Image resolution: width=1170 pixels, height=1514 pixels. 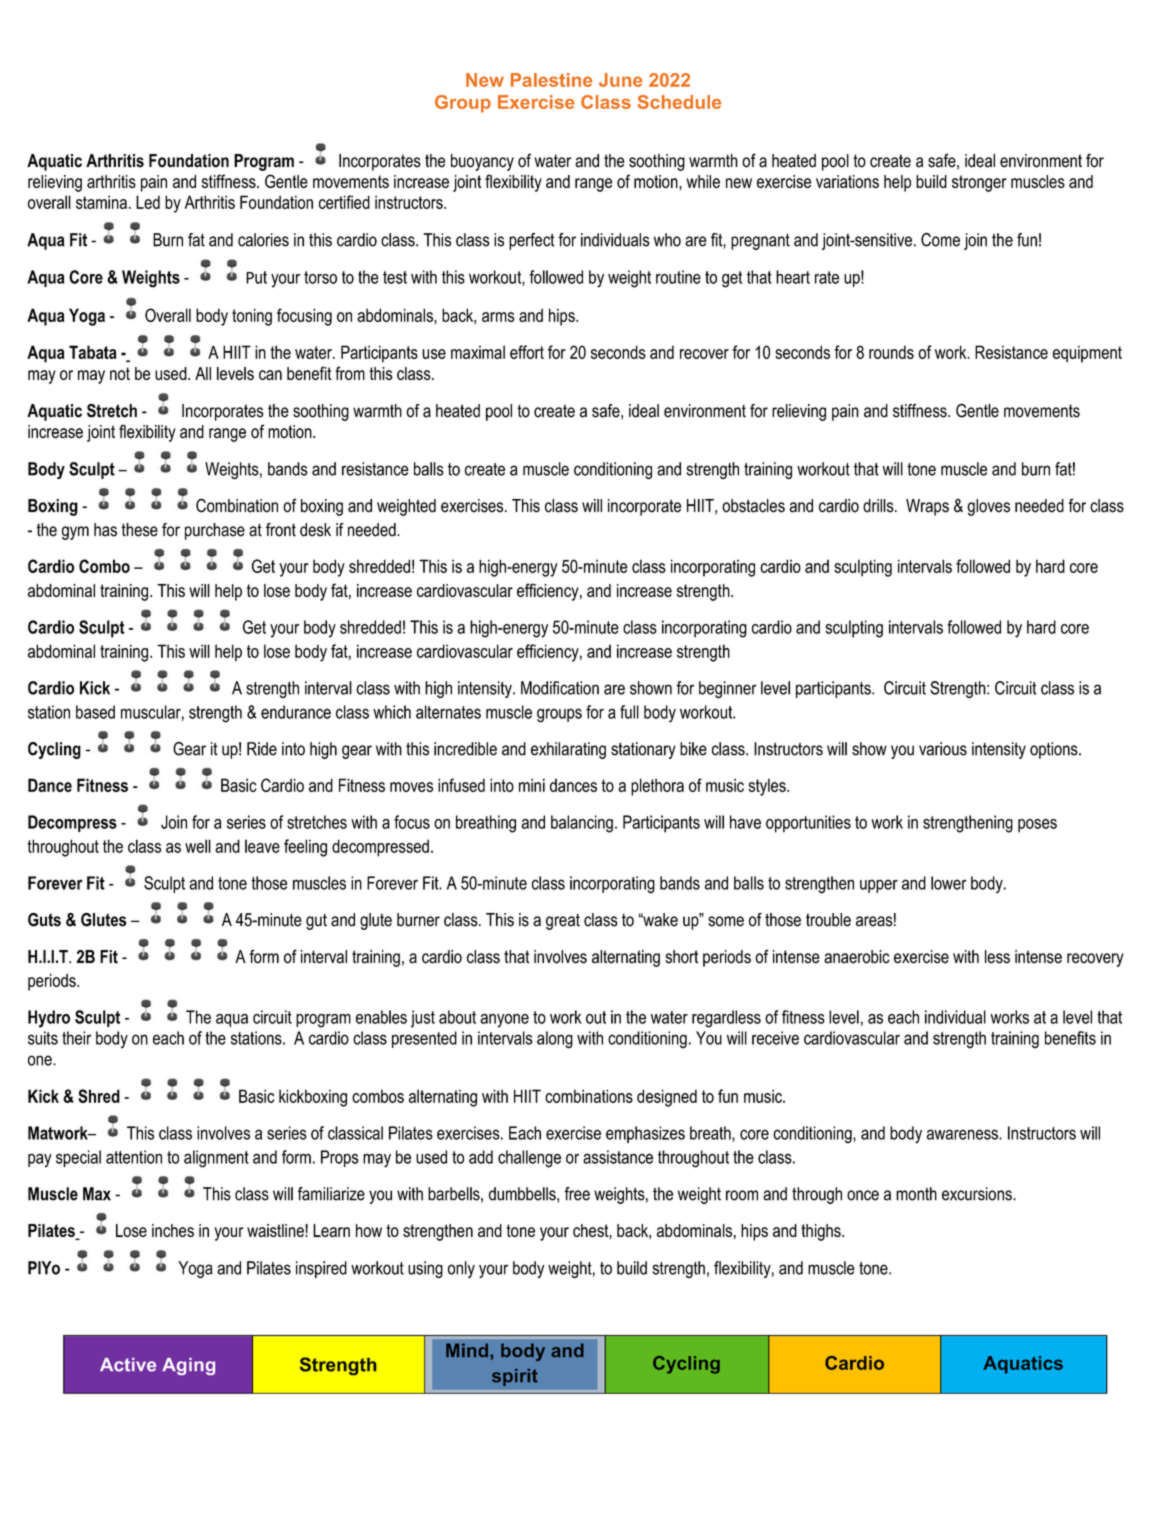 What do you see at coordinates (891, 352) in the image?
I see `rounds` at bounding box center [891, 352].
